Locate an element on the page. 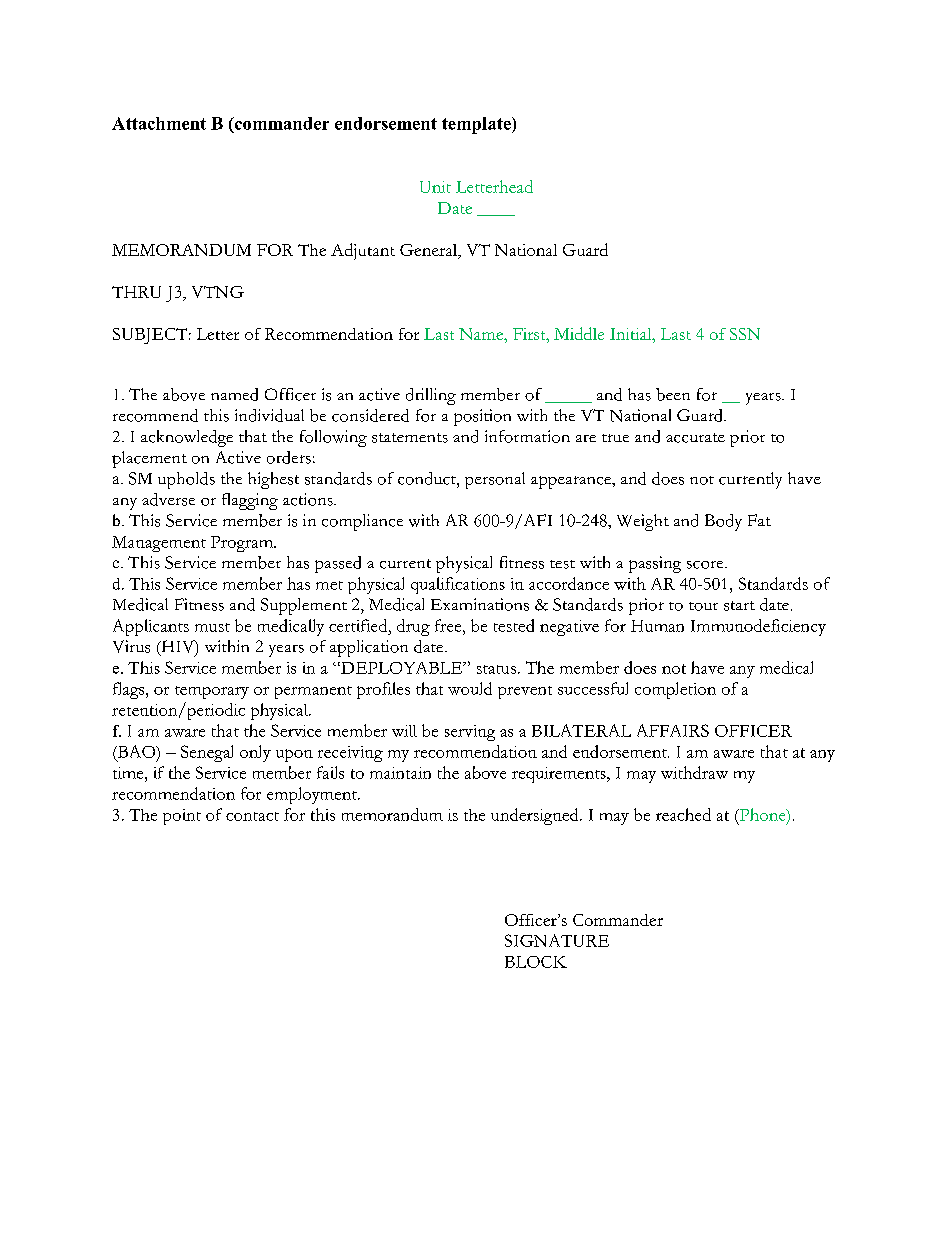 The image size is (952, 1233). Unit is located at coordinates (435, 187).
